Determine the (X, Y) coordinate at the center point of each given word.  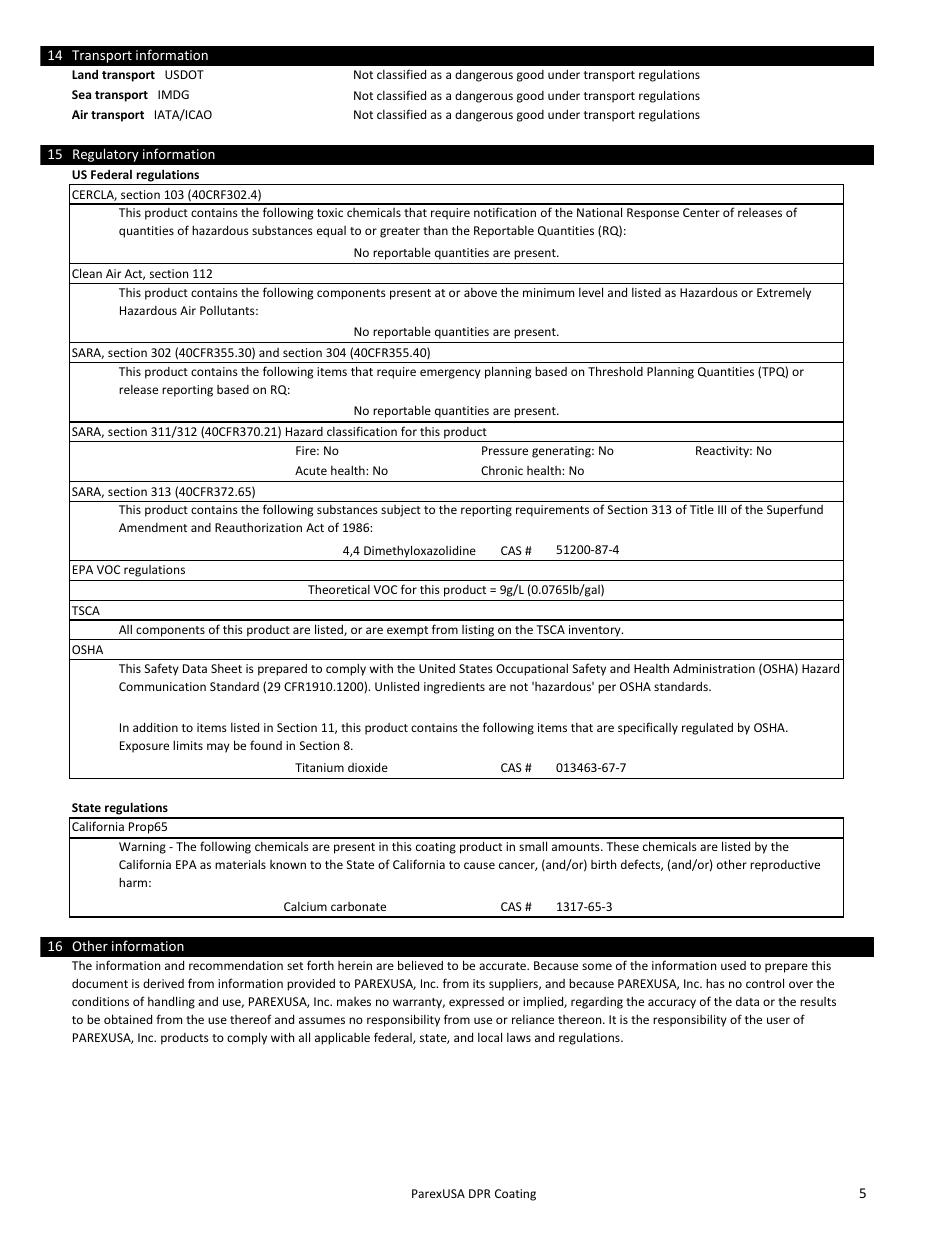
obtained (128, 1019)
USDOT (184, 74)
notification (505, 212)
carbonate (358, 906)
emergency (450, 374)
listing (478, 632)
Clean (87, 273)
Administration (714, 668)
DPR (480, 1193)
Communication (162, 686)
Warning (142, 848)
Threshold (615, 371)
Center (701, 212)
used (733, 965)
